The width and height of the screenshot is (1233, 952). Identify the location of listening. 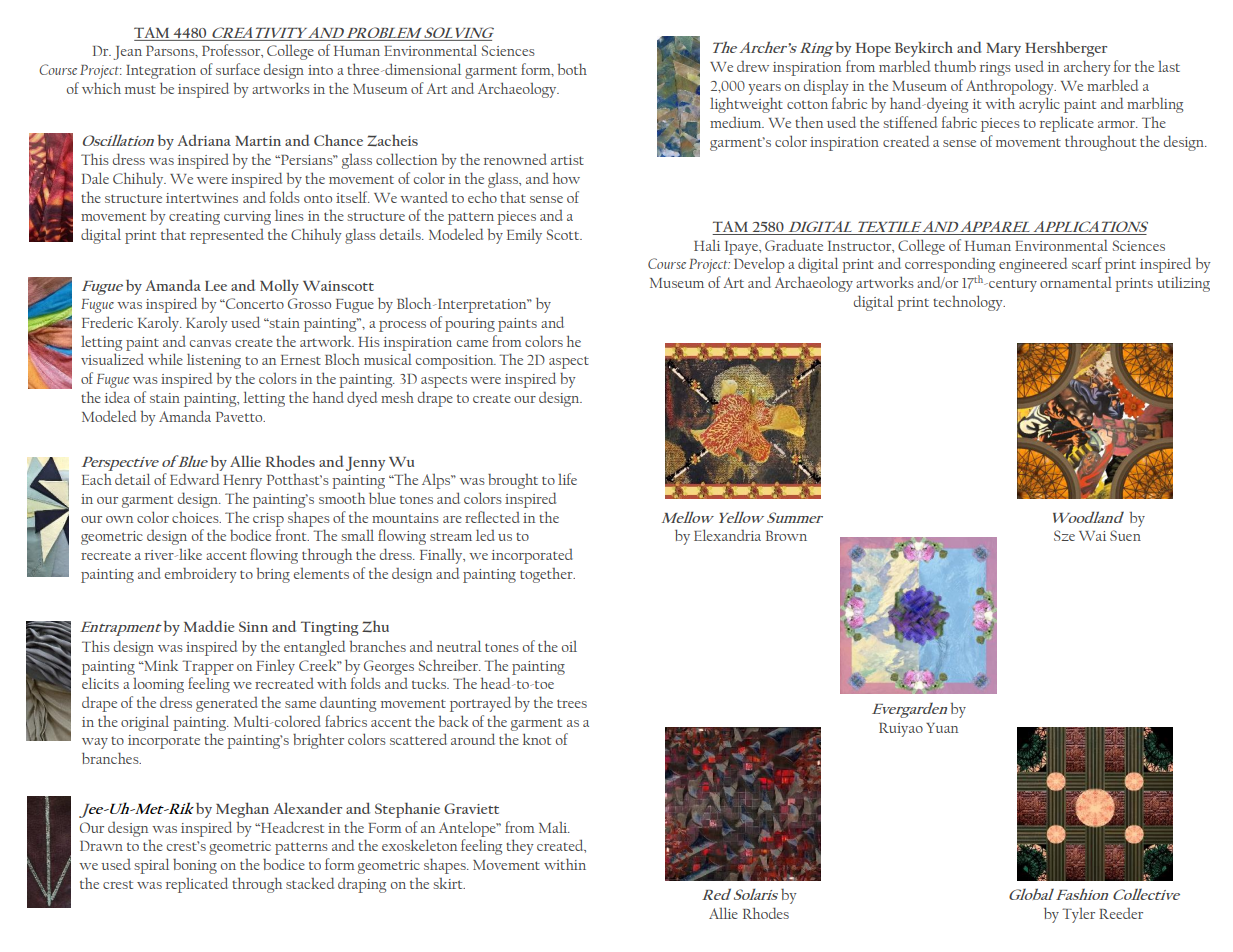
(214, 361).
